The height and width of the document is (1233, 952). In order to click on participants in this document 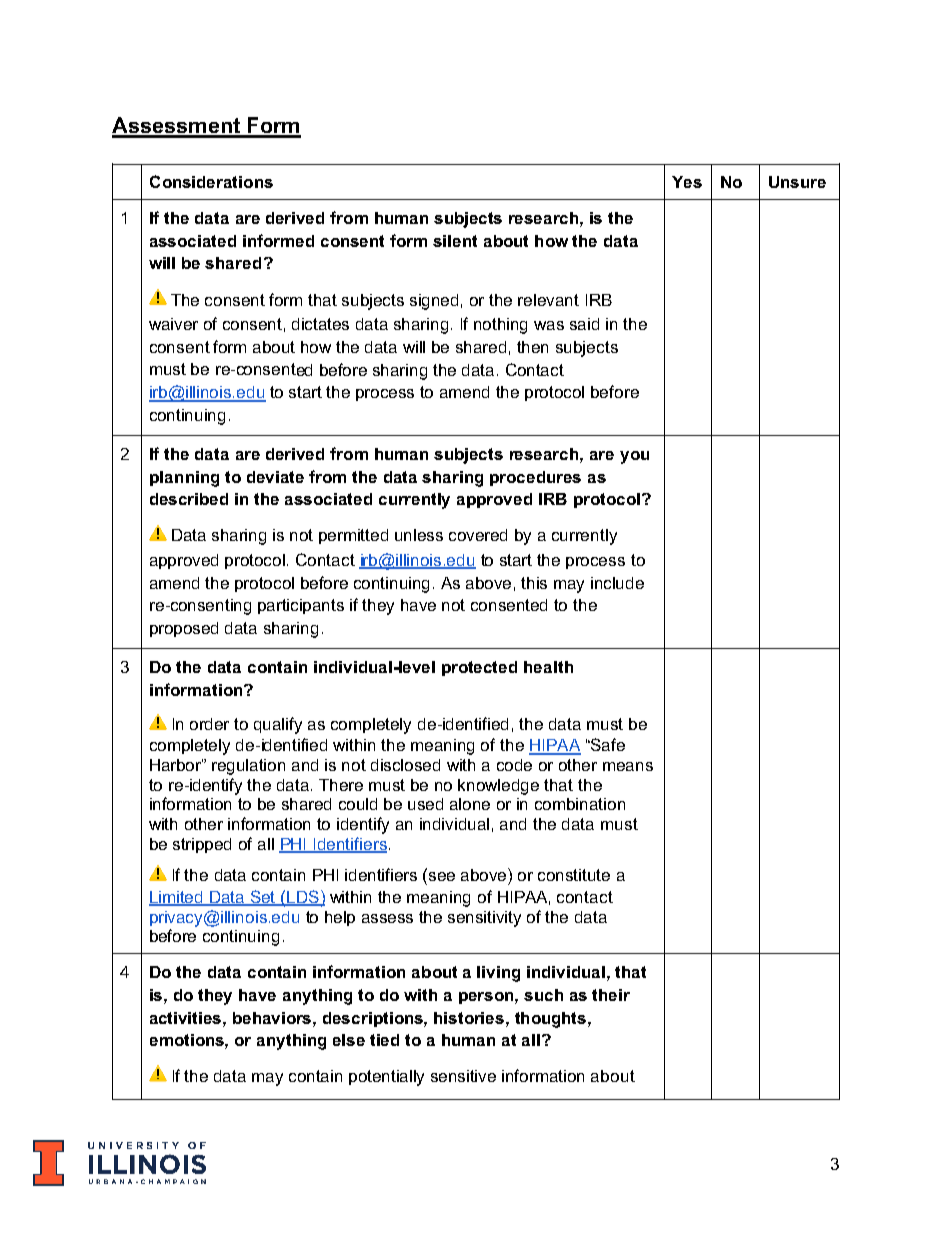, I will do `click(301, 606)`.
